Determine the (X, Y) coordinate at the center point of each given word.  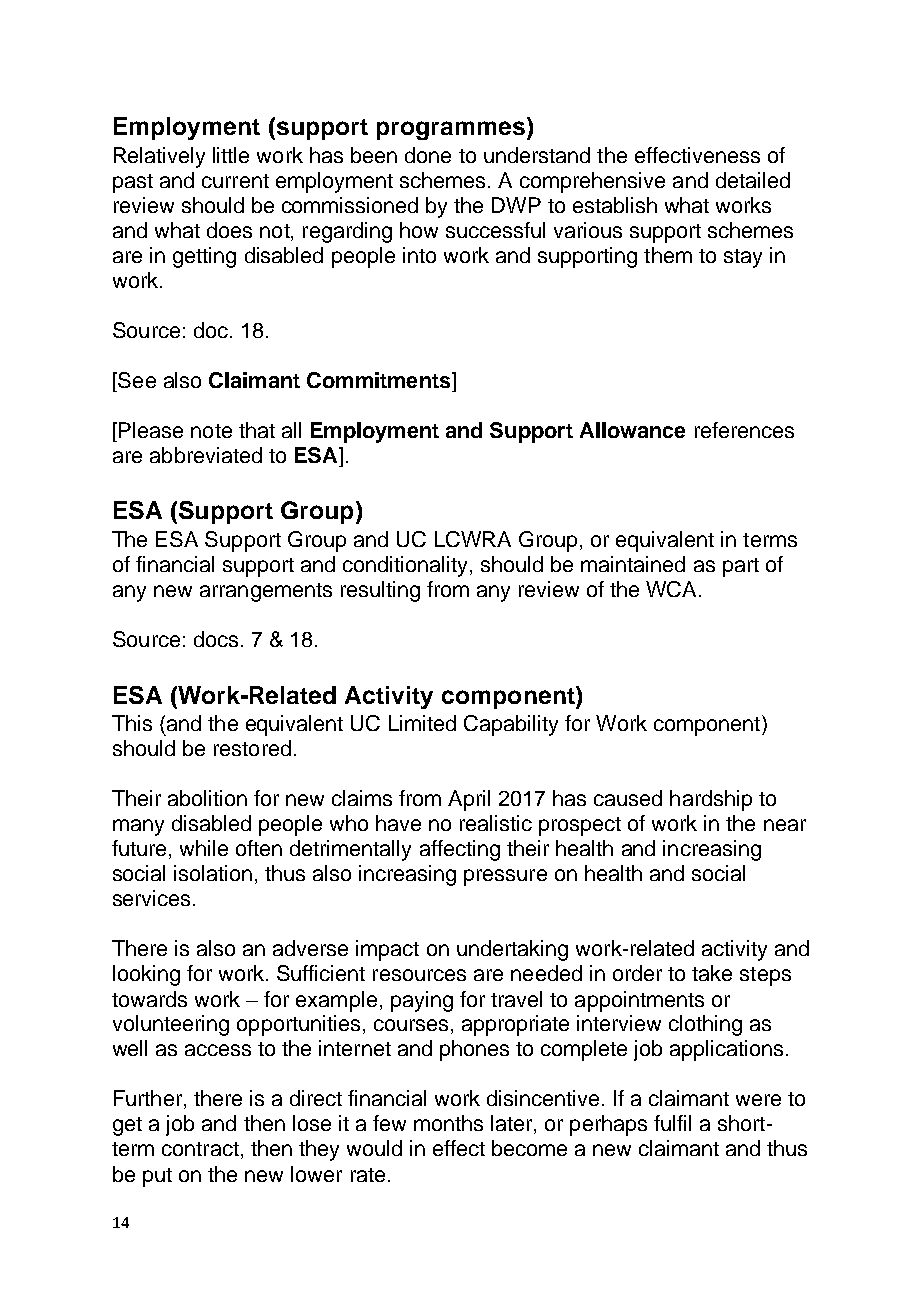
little (231, 155)
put (157, 1177)
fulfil (672, 1123)
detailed (753, 180)
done (428, 155)
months (448, 1123)
